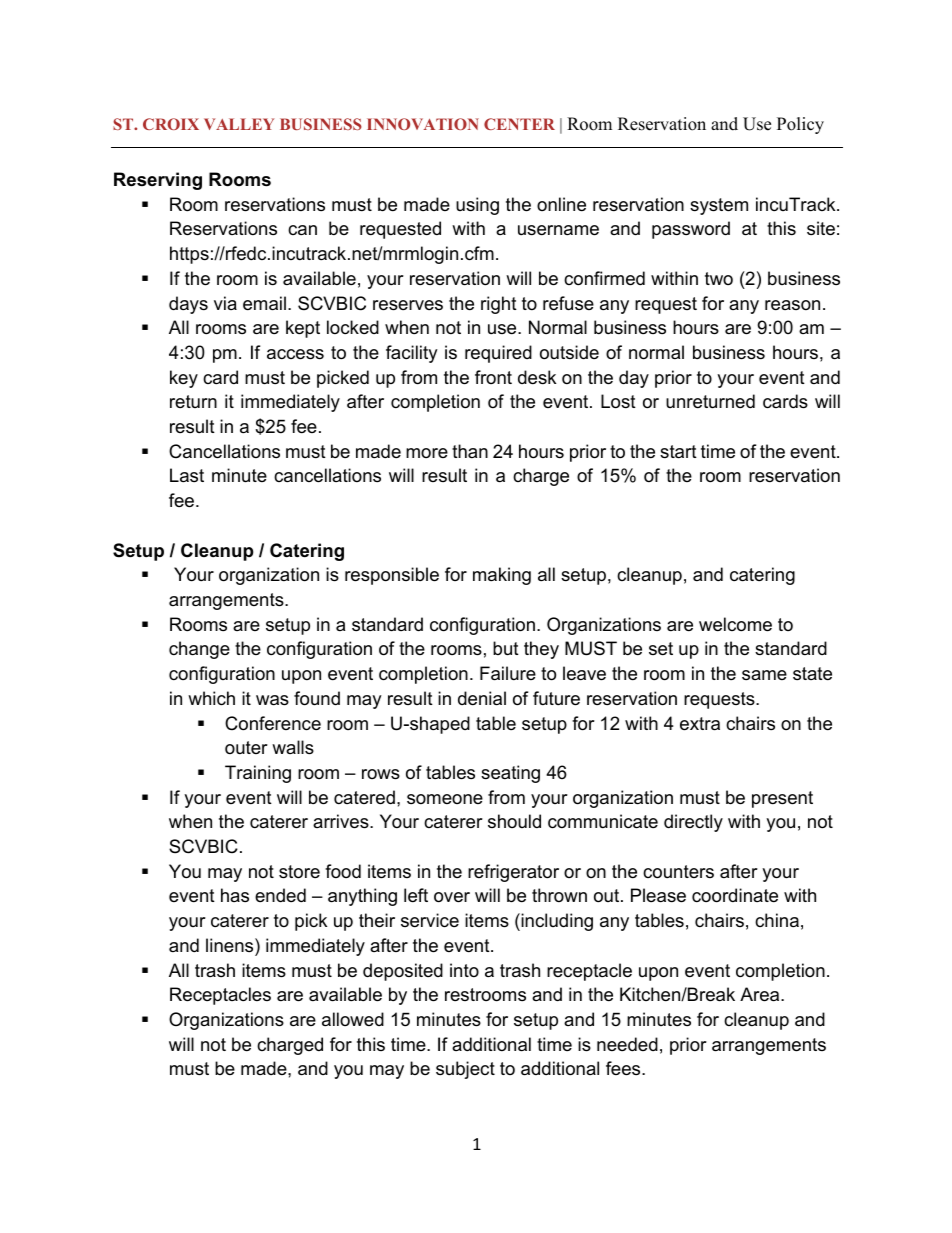 Image resolution: width=952 pixels, height=1233 pixels. Describe the element at coordinates (493, 377) in the image. I see `front` at that location.
